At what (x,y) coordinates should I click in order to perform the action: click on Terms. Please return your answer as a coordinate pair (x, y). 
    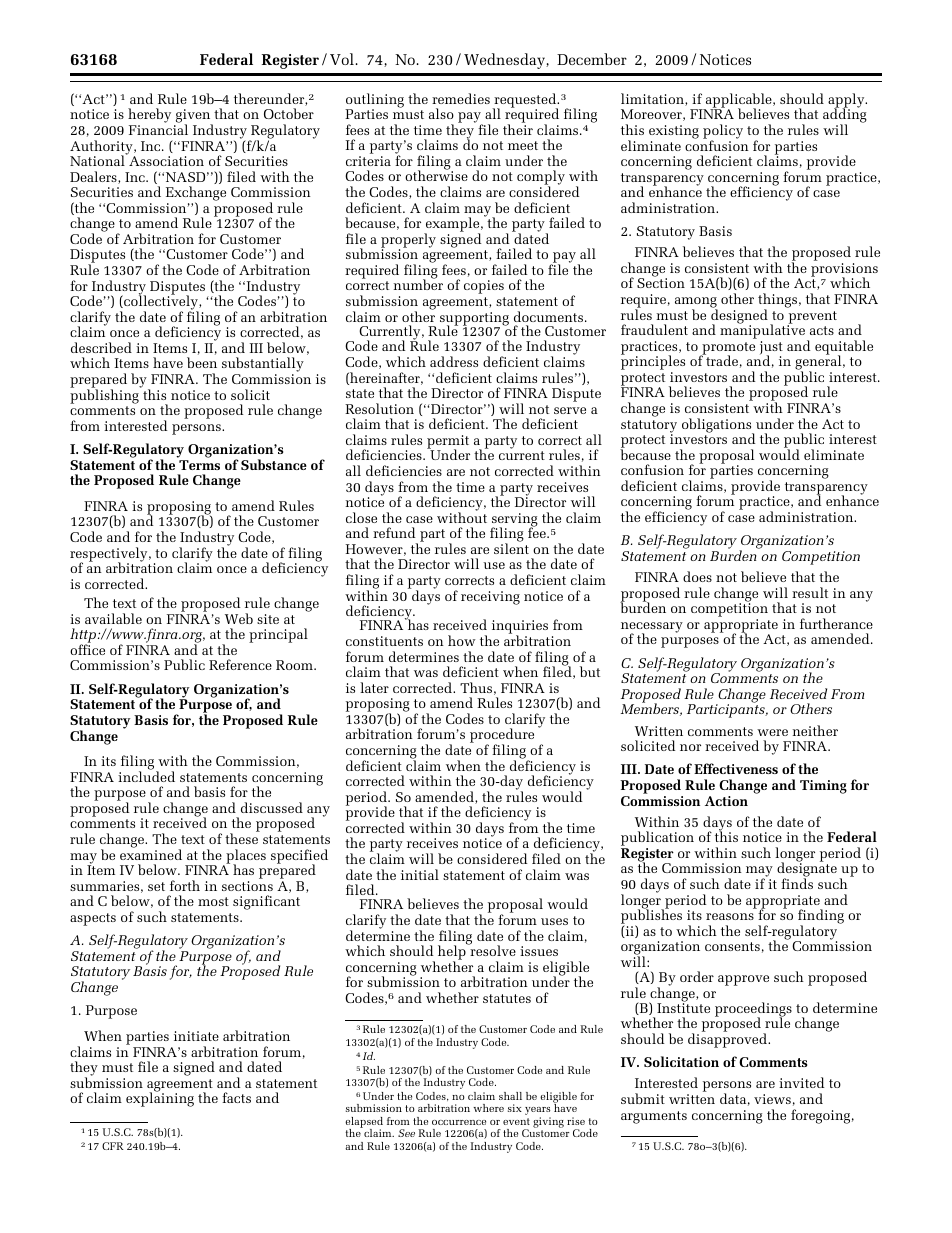
    Looking at the image, I should click on (199, 465).
